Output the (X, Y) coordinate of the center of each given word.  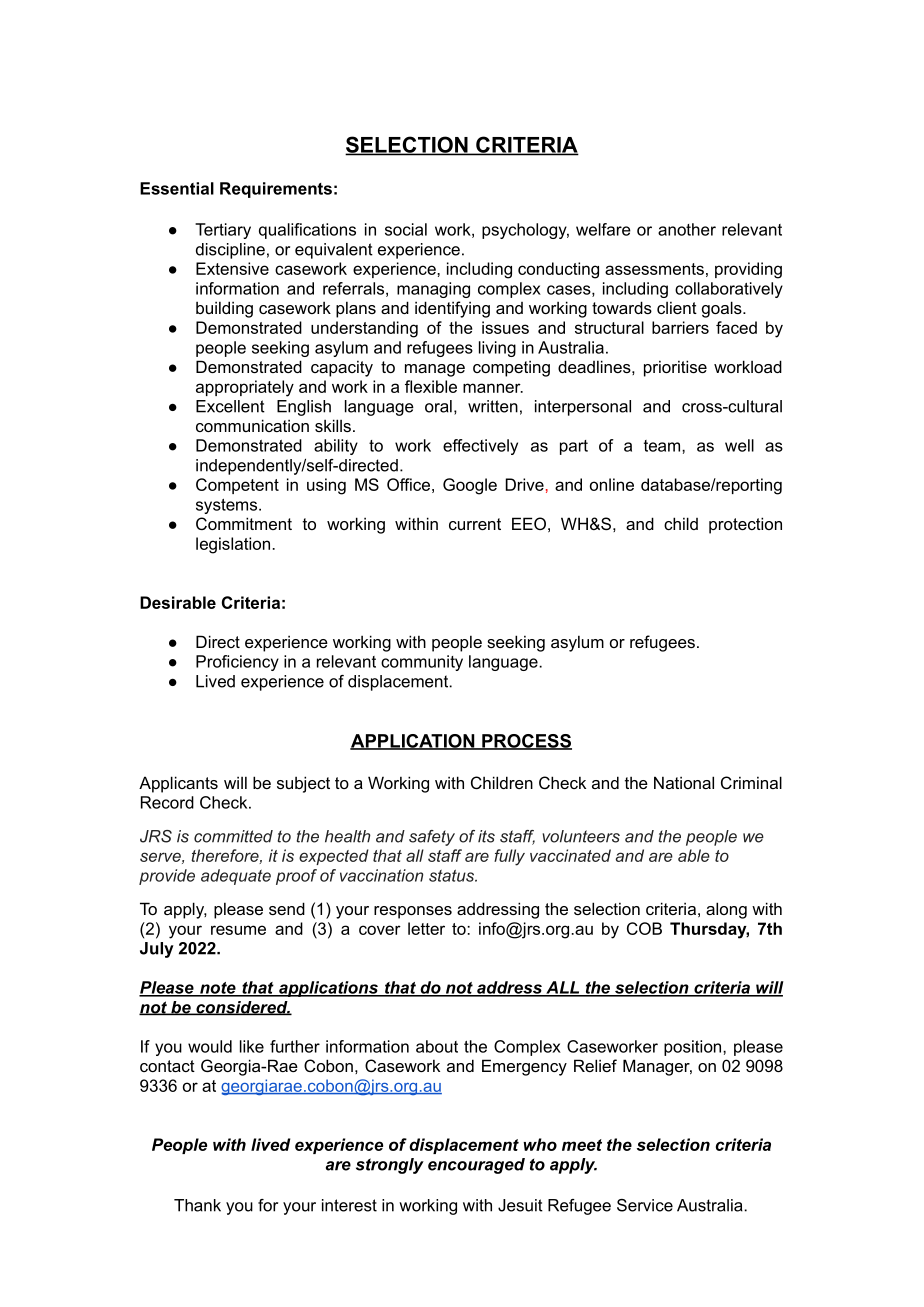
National (684, 782)
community (422, 663)
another (687, 229)
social (406, 229)
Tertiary (223, 231)
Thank (197, 1205)
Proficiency (237, 663)
